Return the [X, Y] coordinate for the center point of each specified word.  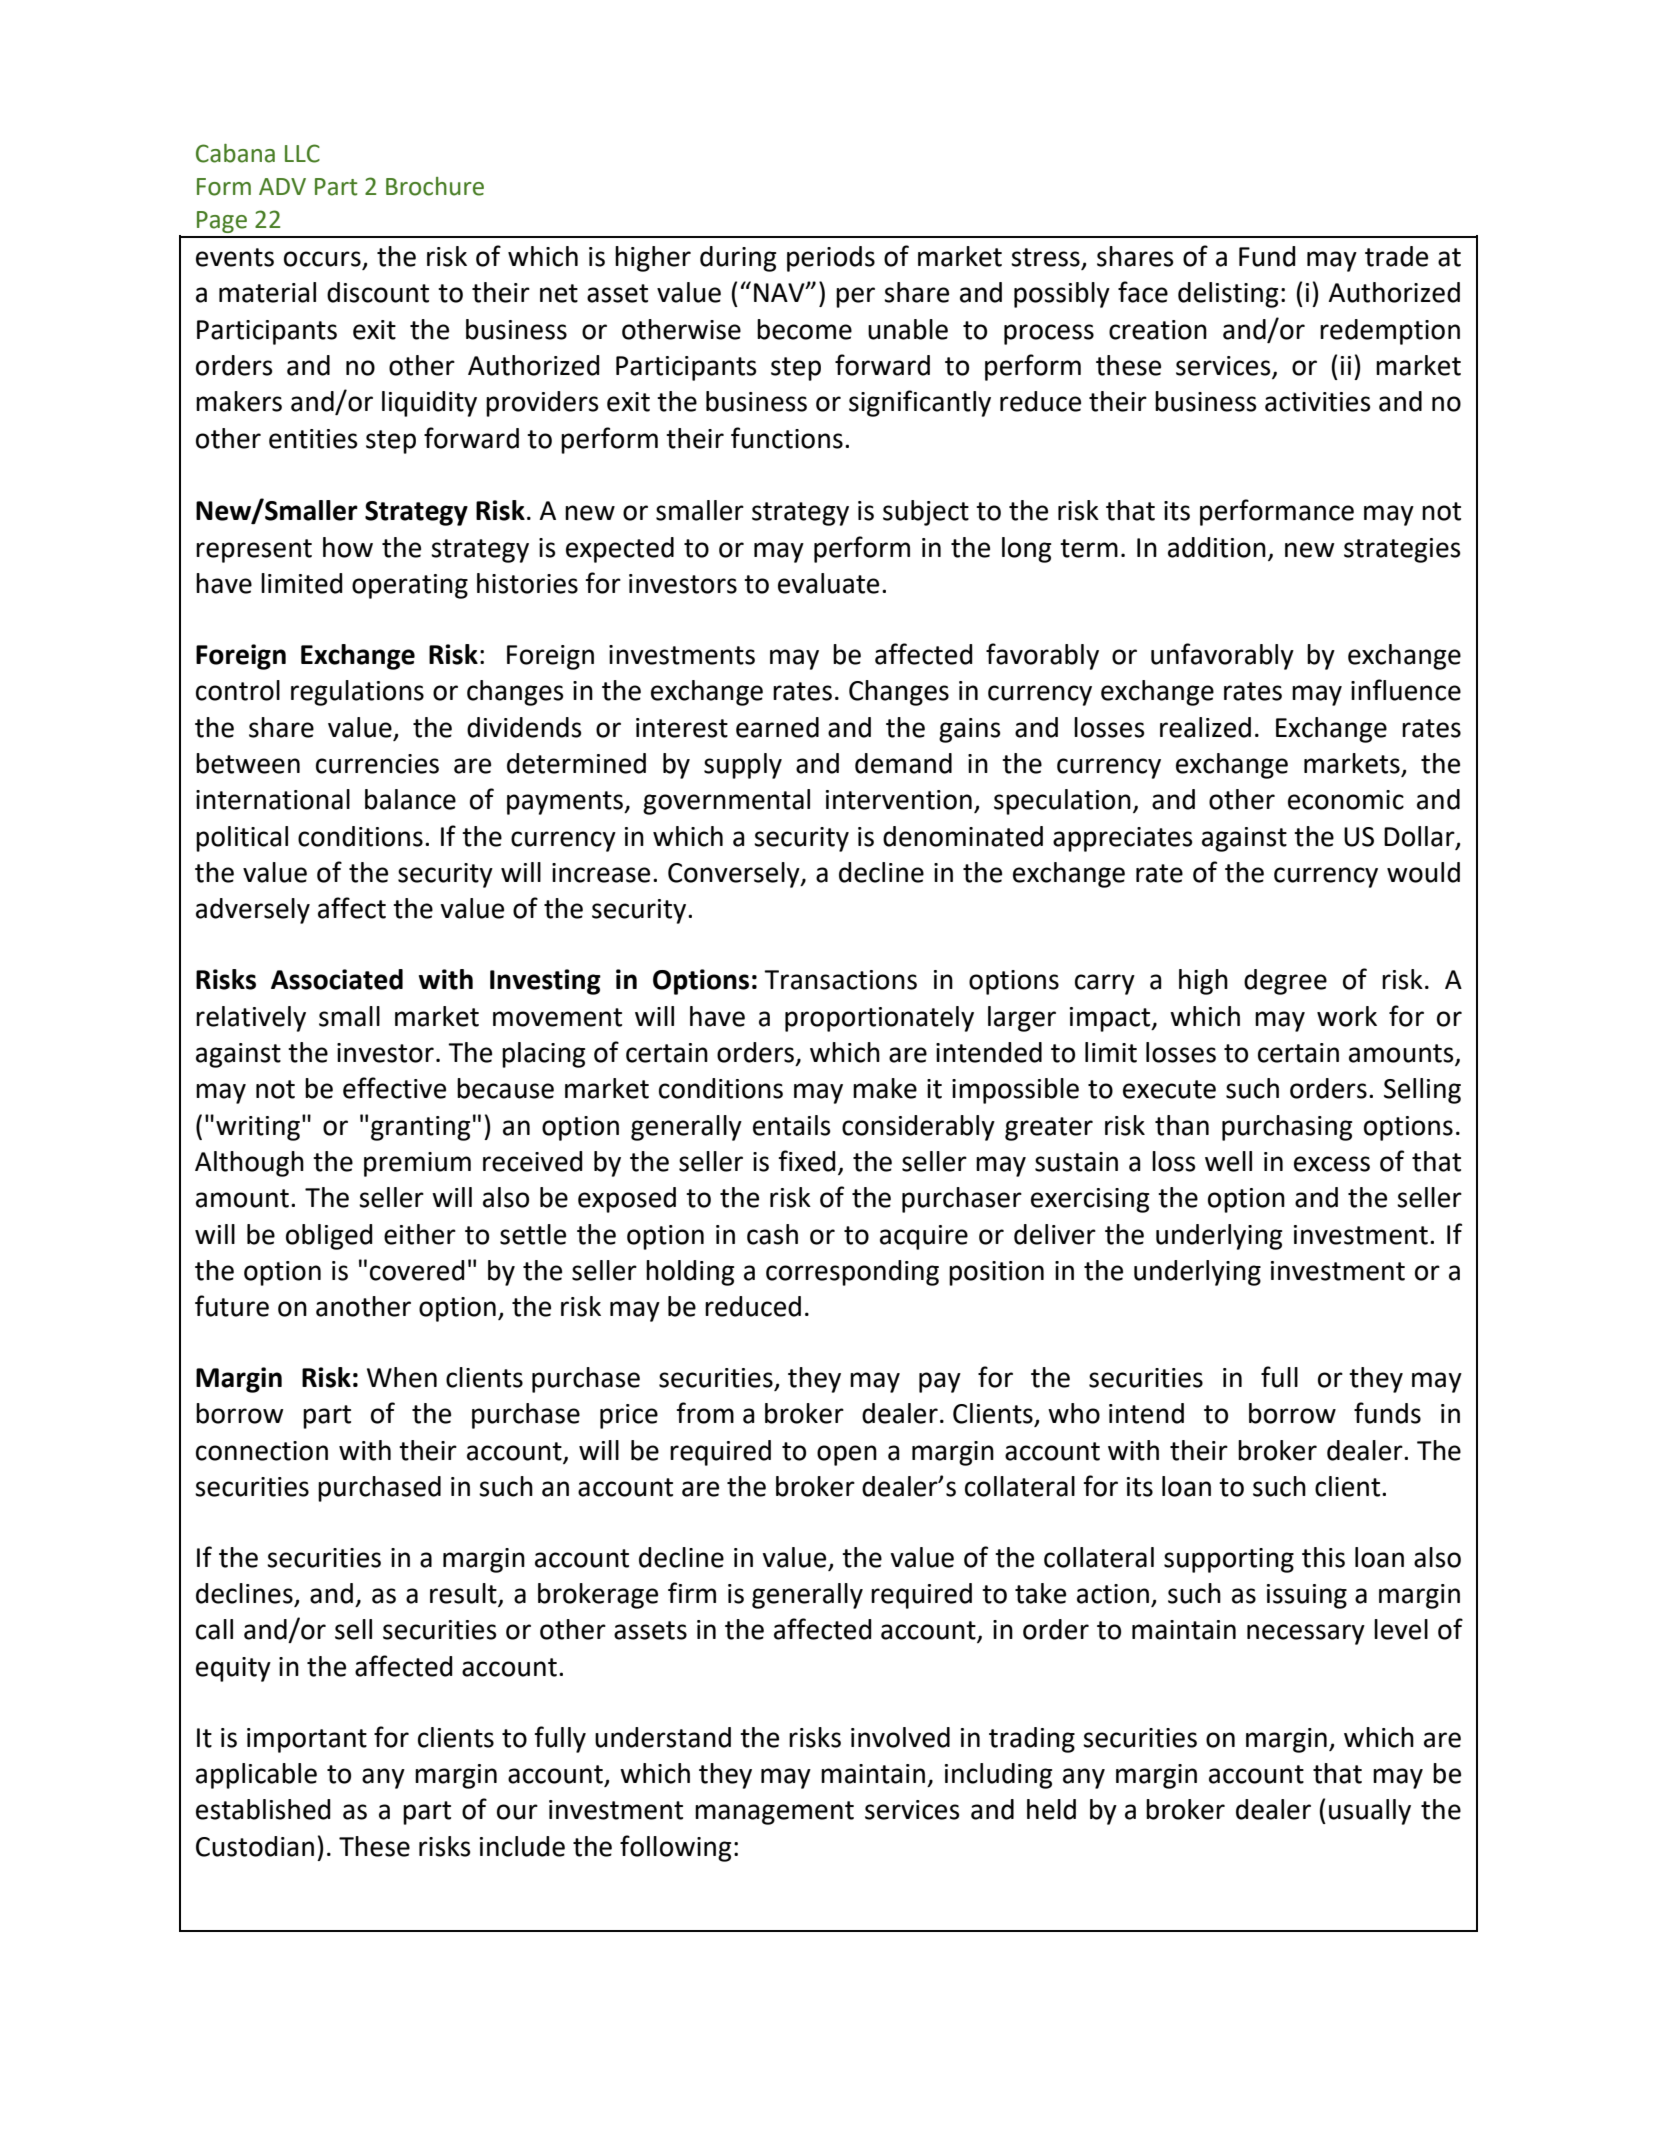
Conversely [735, 875]
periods [831, 259]
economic [1346, 800]
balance [410, 799]
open [847, 1455]
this [1323, 1557]
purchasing [1287, 1128]
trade [1396, 256]
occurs [323, 260]
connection [262, 1451]
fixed [807, 1161]
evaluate [828, 583]
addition [1217, 547]
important [307, 1740]
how [348, 547]
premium [417, 1164]
